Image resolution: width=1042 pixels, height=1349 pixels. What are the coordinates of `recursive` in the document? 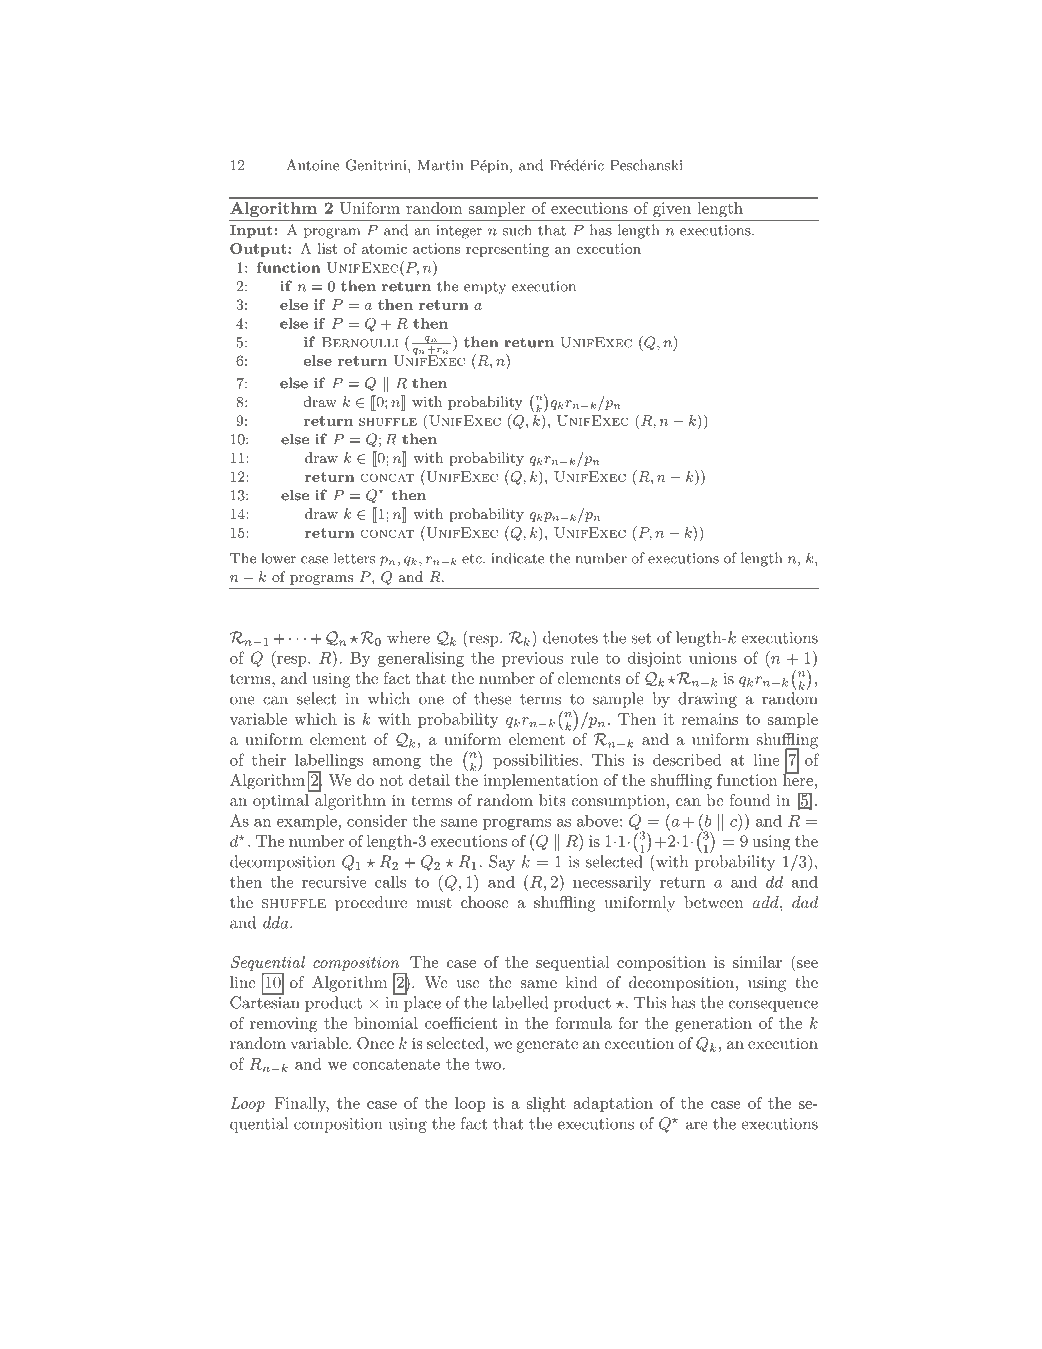 It's located at (334, 882).
